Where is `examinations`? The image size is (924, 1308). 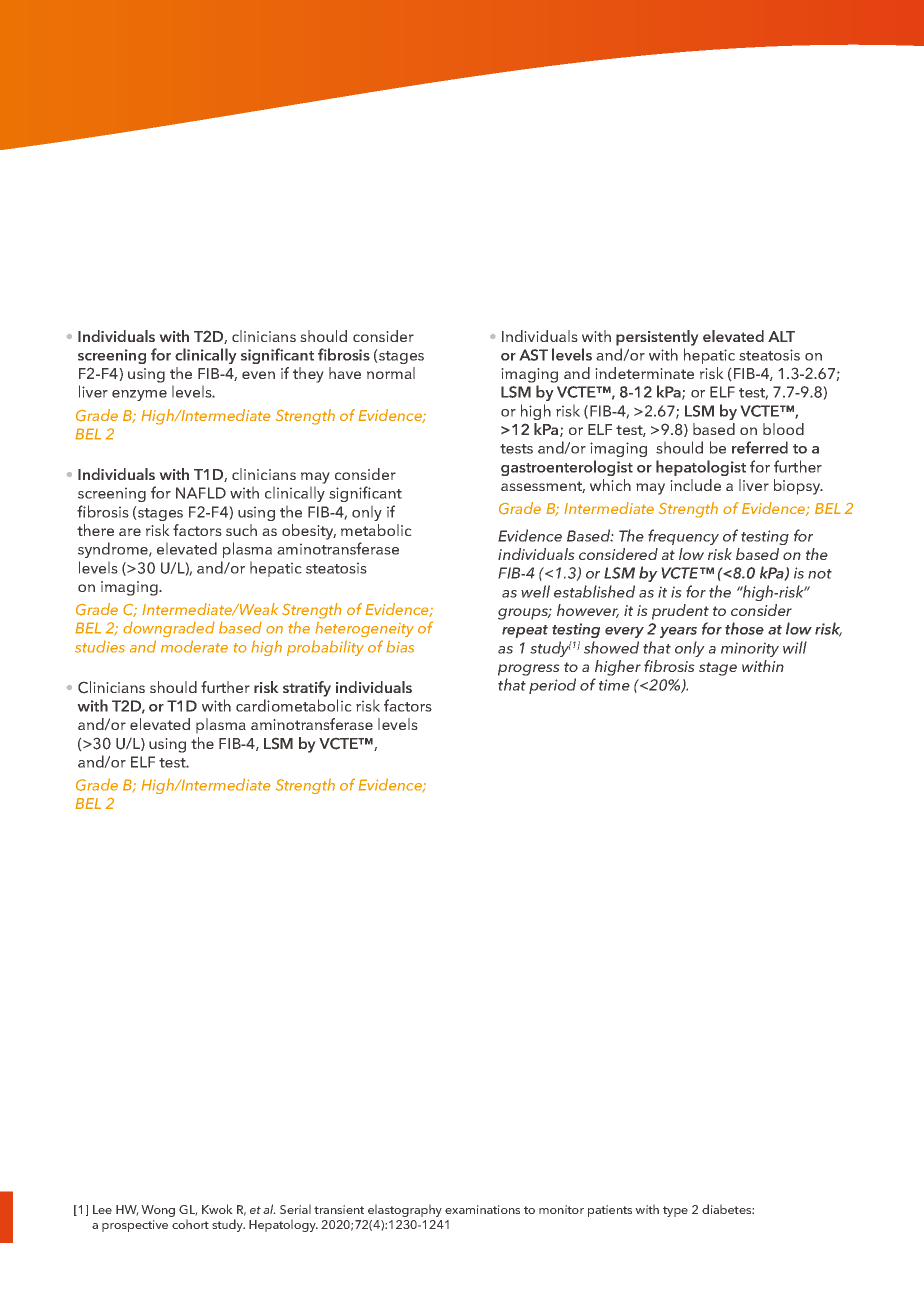
examinations is located at coordinates (482, 1209).
